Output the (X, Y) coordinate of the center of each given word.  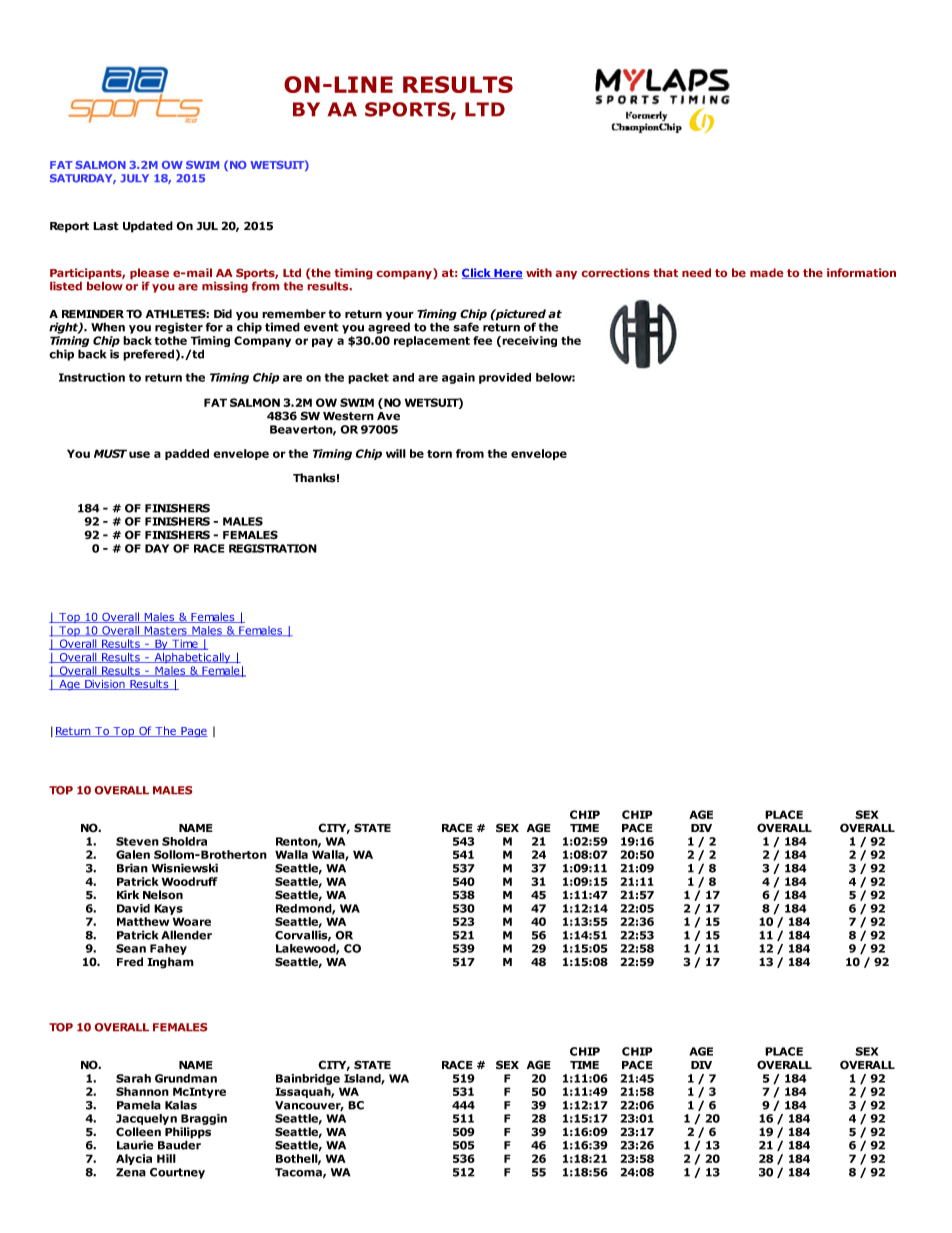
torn (439, 454)
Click (477, 273)
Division (105, 685)
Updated (148, 227)
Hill (166, 1158)
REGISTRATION (273, 548)
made (767, 273)
